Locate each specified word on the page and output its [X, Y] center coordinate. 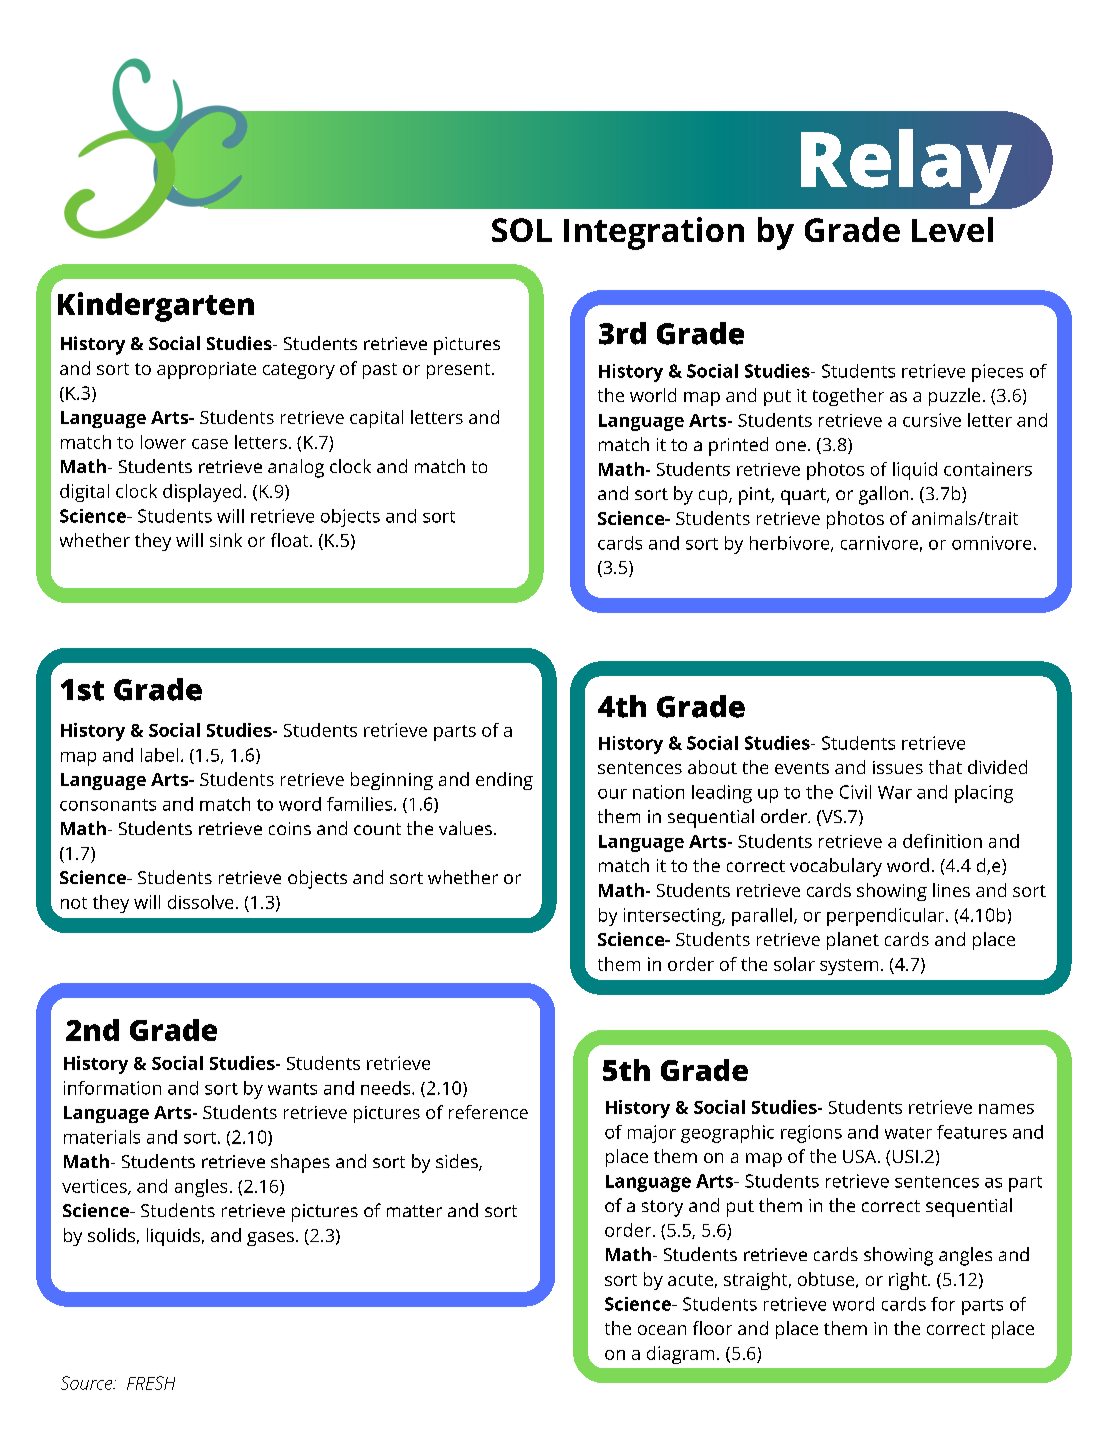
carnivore [879, 543]
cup [714, 497]
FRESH [151, 1383]
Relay [906, 167]
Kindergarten [156, 307]
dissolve [200, 902]
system [849, 967]
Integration [654, 233]
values [465, 828]
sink [226, 540]
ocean [662, 1330]
